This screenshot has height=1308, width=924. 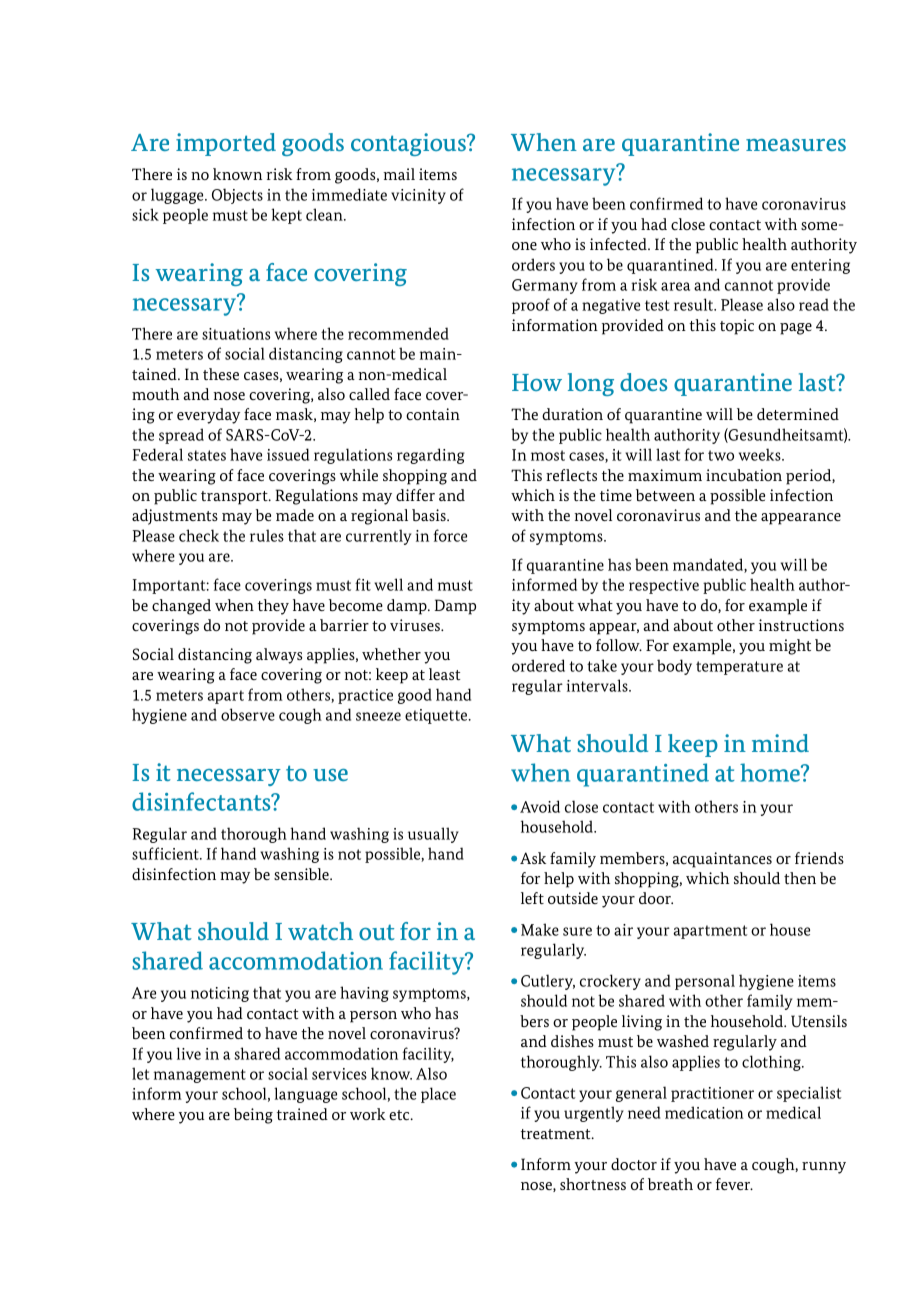 What do you see at coordinates (444, 674) in the screenshot?
I see `least` at bounding box center [444, 674].
